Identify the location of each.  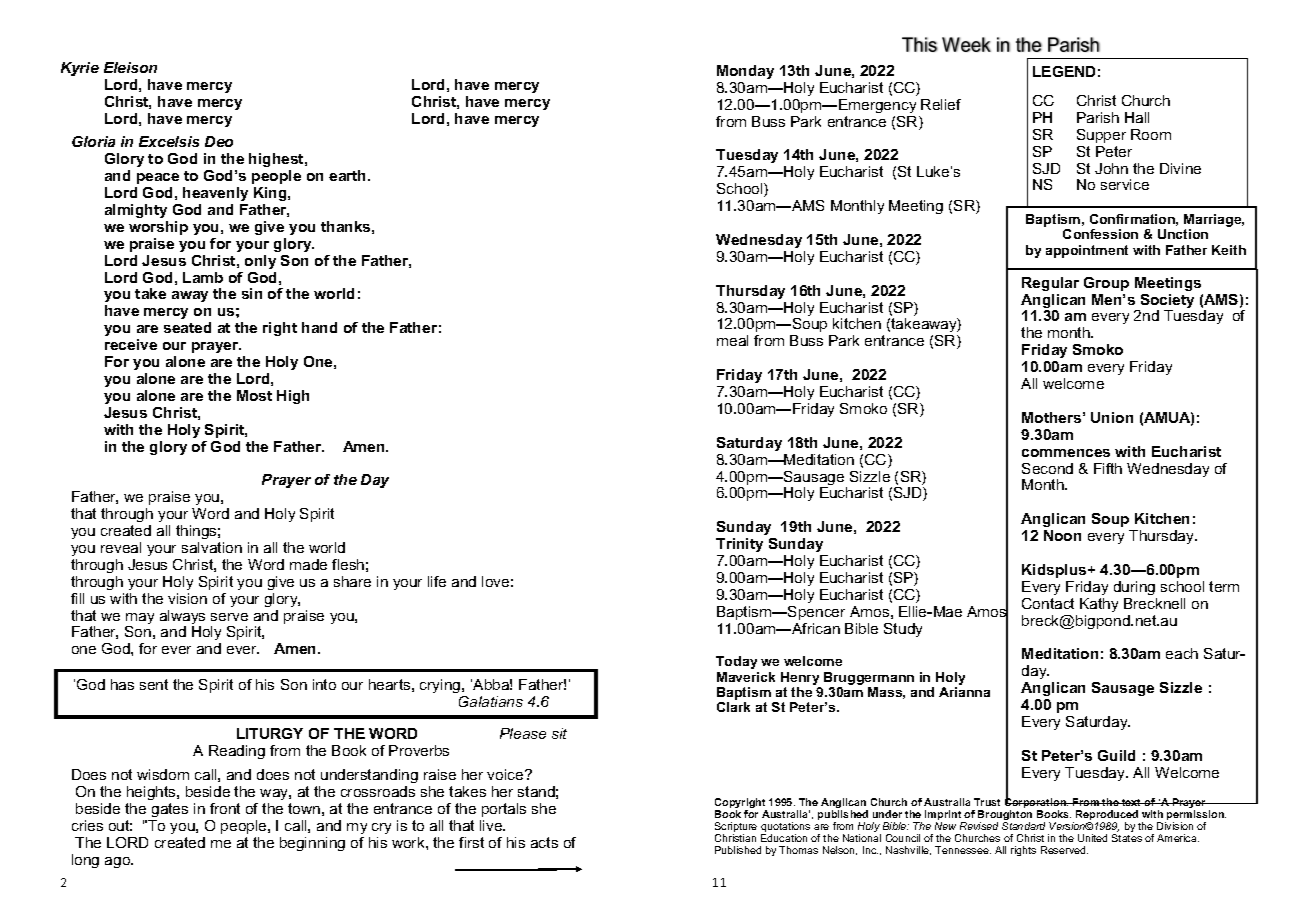
(1182, 653).
